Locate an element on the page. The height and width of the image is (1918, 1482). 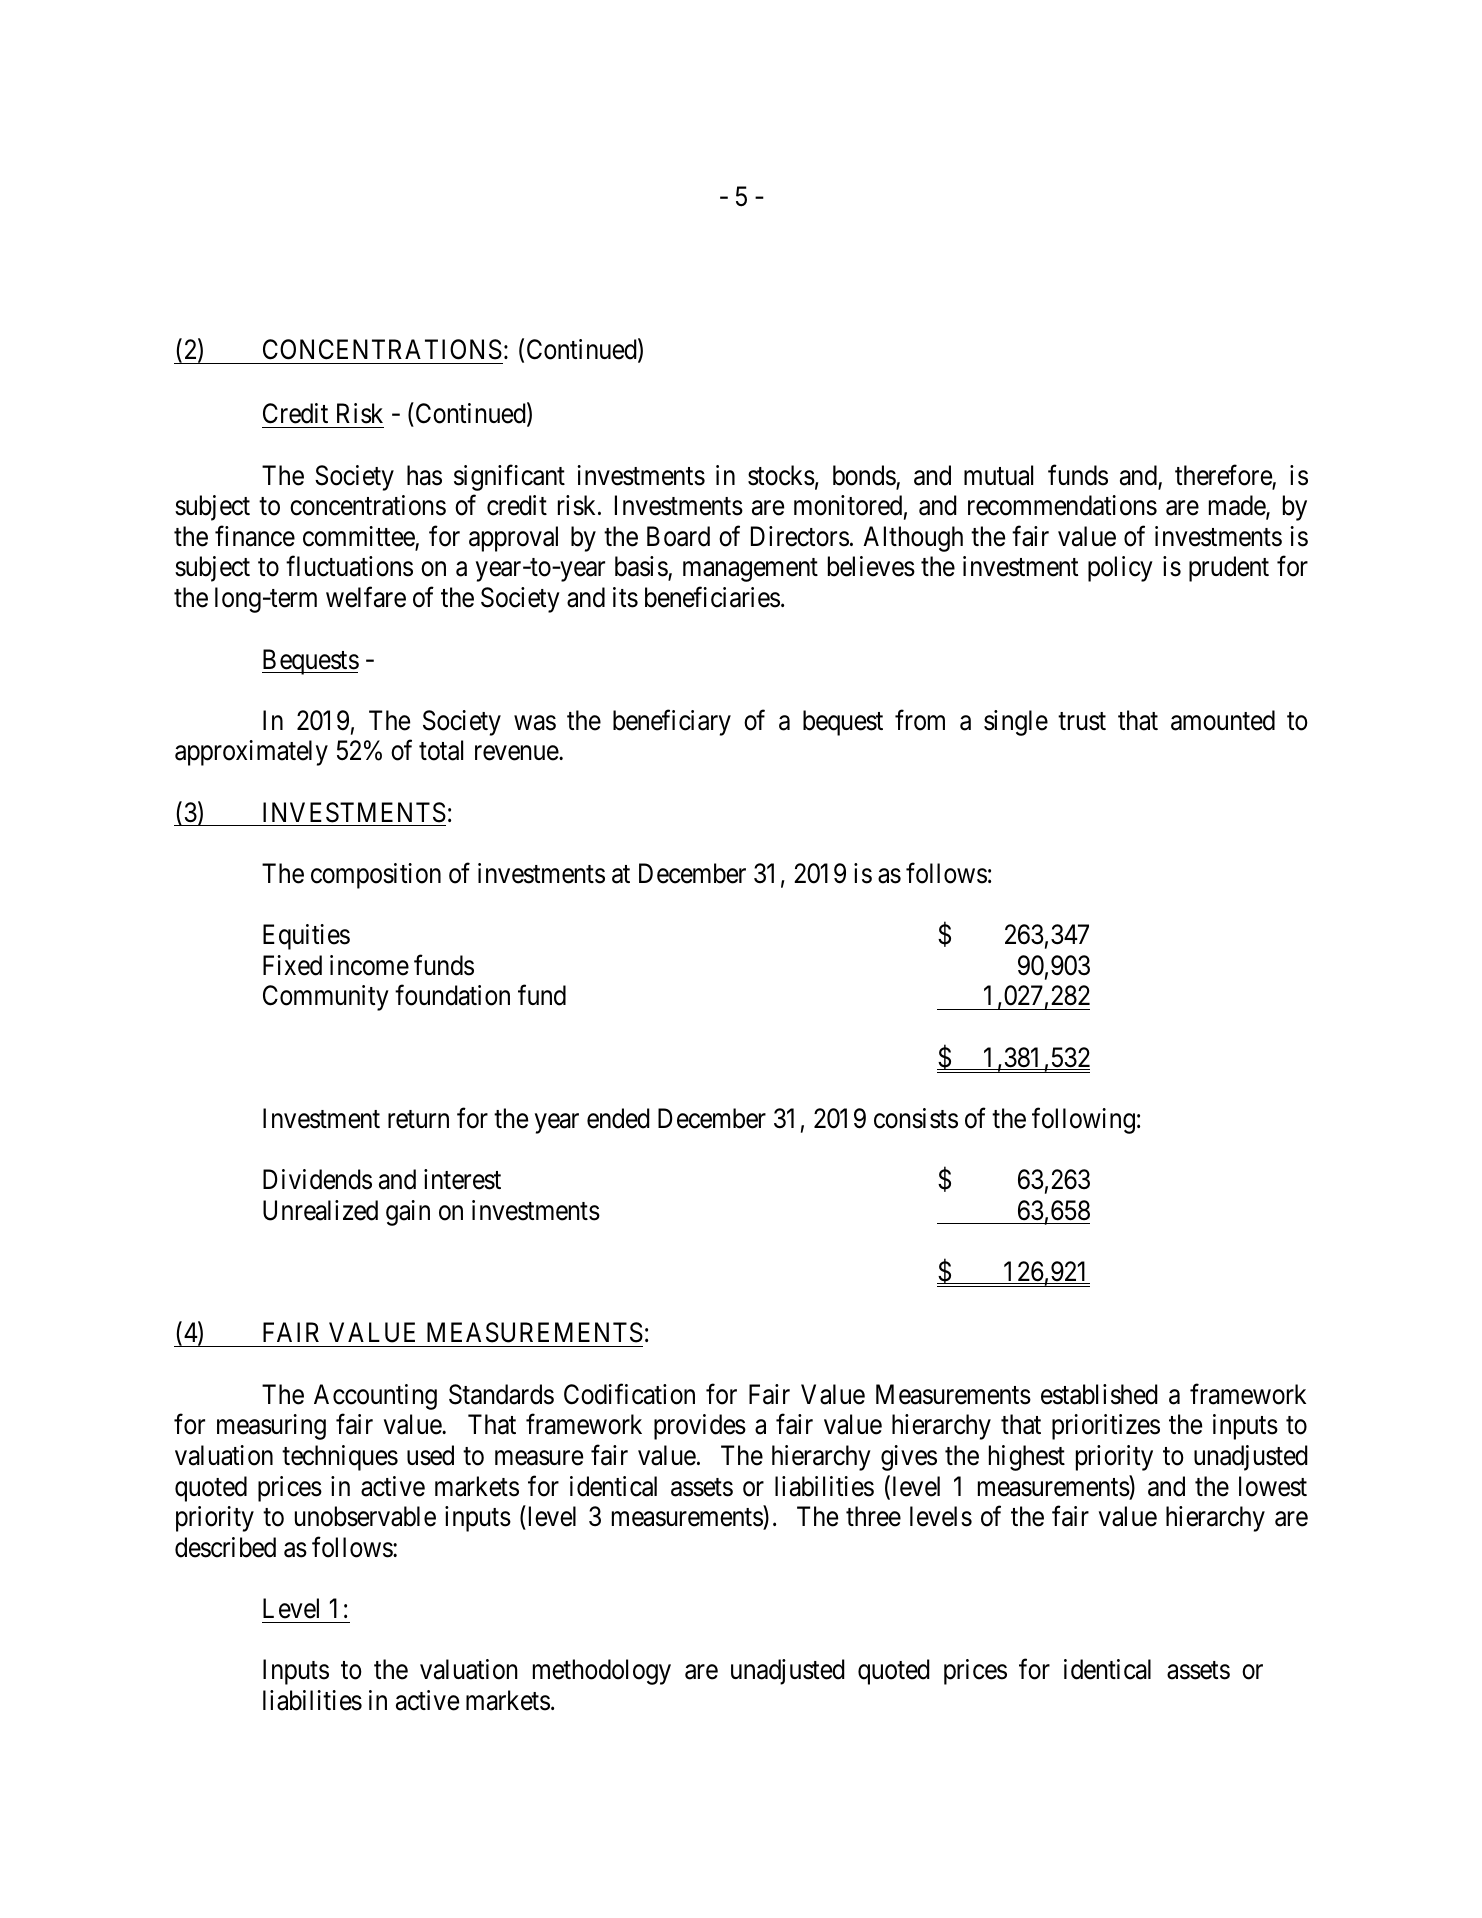
made is located at coordinates (1238, 506).
